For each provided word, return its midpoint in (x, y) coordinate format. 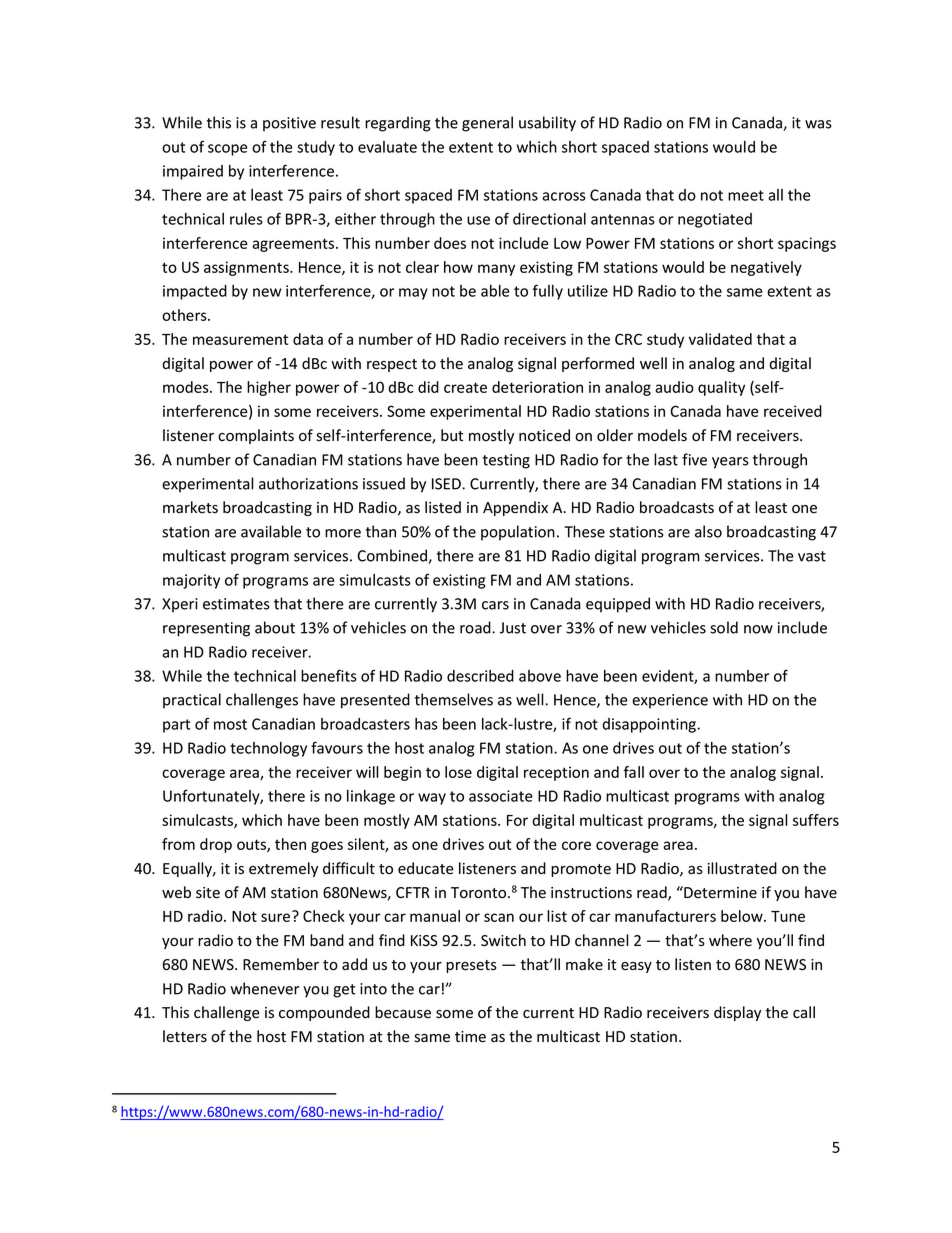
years (730, 463)
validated (720, 339)
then (290, 844)
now (758, 629)
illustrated (742, 868)
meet (746, 195)
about (275, 627)
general (487, 124)
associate (501, 796)
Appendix (515, 508)
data (308, 339)
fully (548, 292)
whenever (264, 988)
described (480, 676)
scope (228, 150)
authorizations (308, 483)
